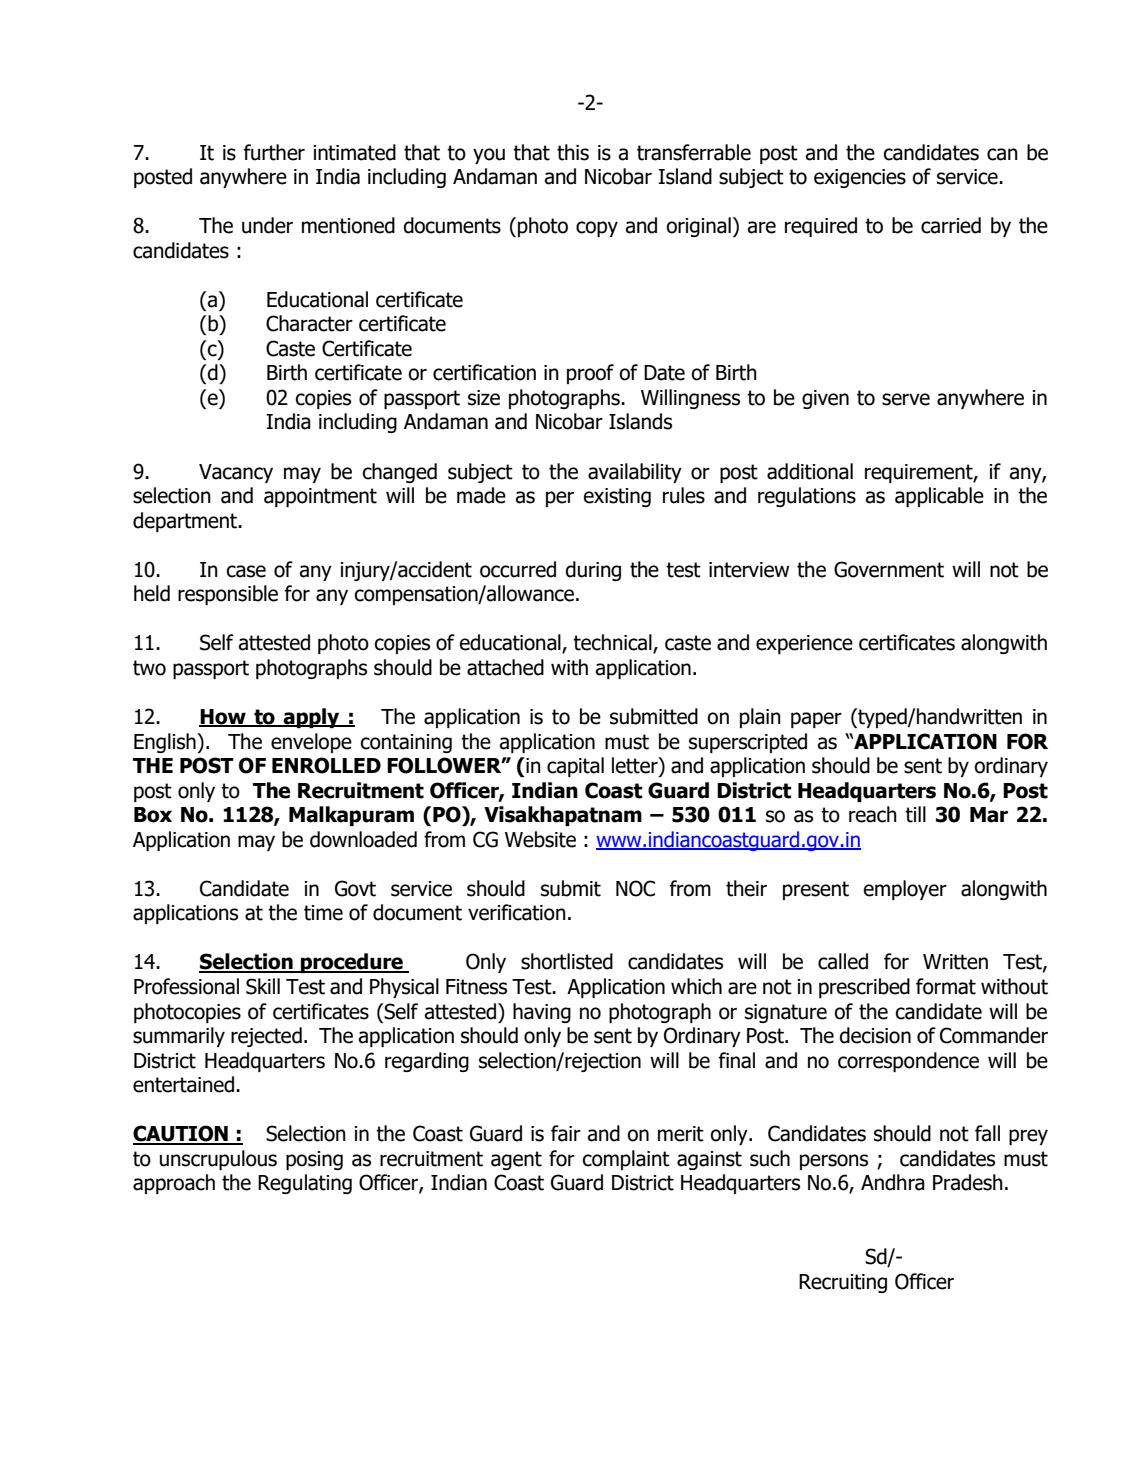  Describe the element at coordinates (153, 815) in the screenshot. I see `Box` at that location.
